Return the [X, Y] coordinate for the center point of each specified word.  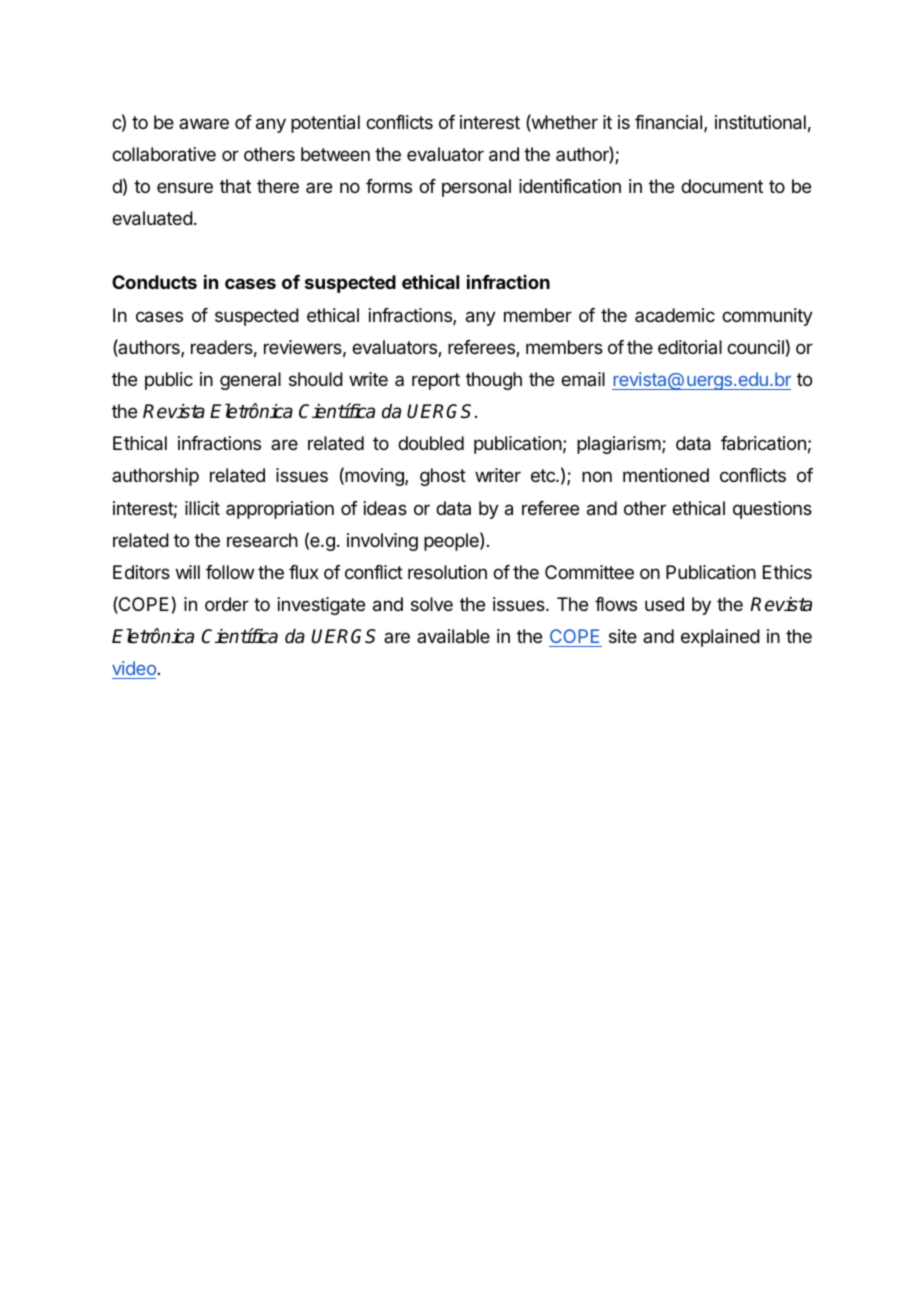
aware [204, 123]
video [134, 670]
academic [675, 315]
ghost [443, 477]
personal [476, 188]
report [436, 381]
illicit [202, 508]
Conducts [154, 282]
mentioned [666, 475]
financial [670, 123]
